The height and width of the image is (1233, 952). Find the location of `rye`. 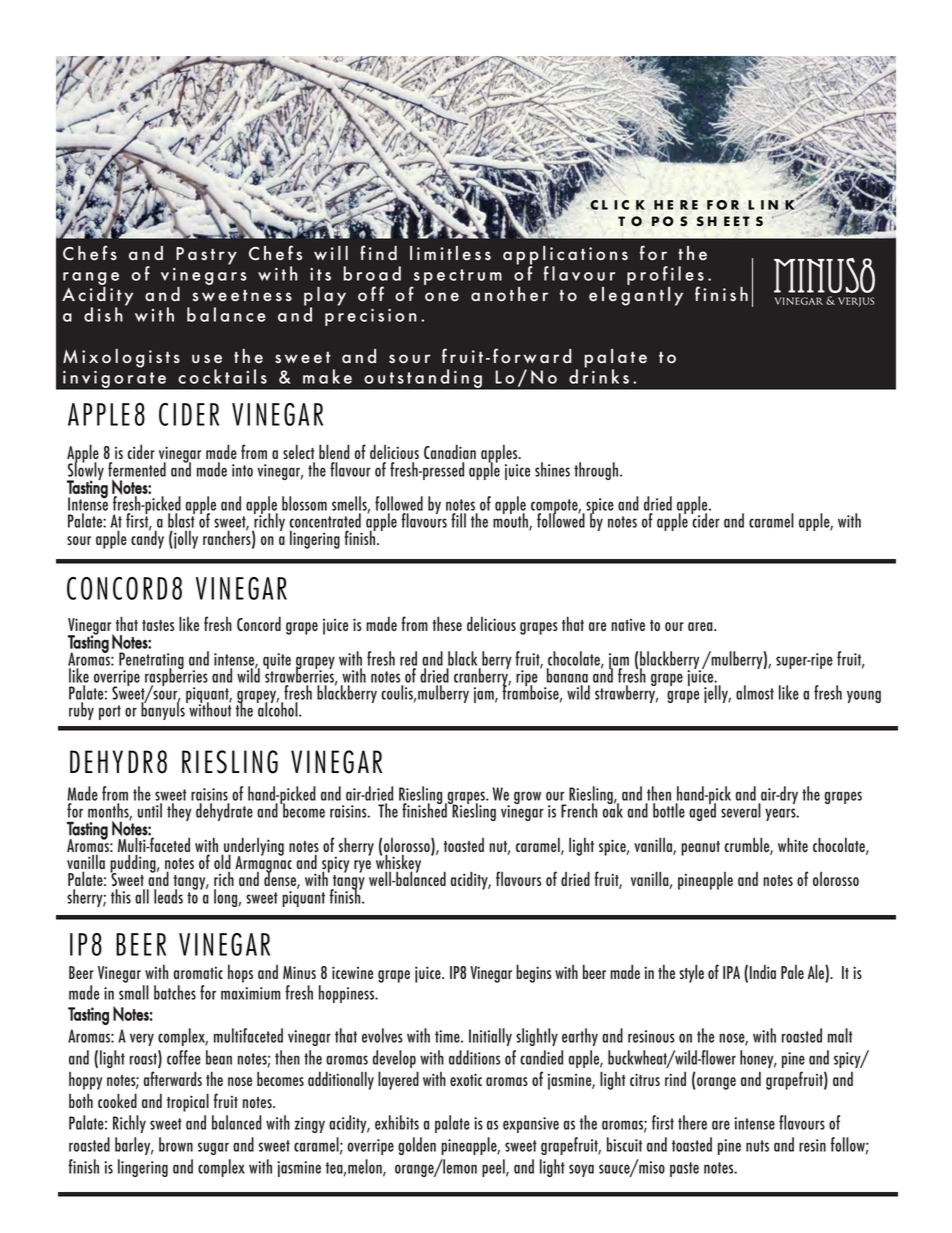

rye is located at coordinates (362, 866).
